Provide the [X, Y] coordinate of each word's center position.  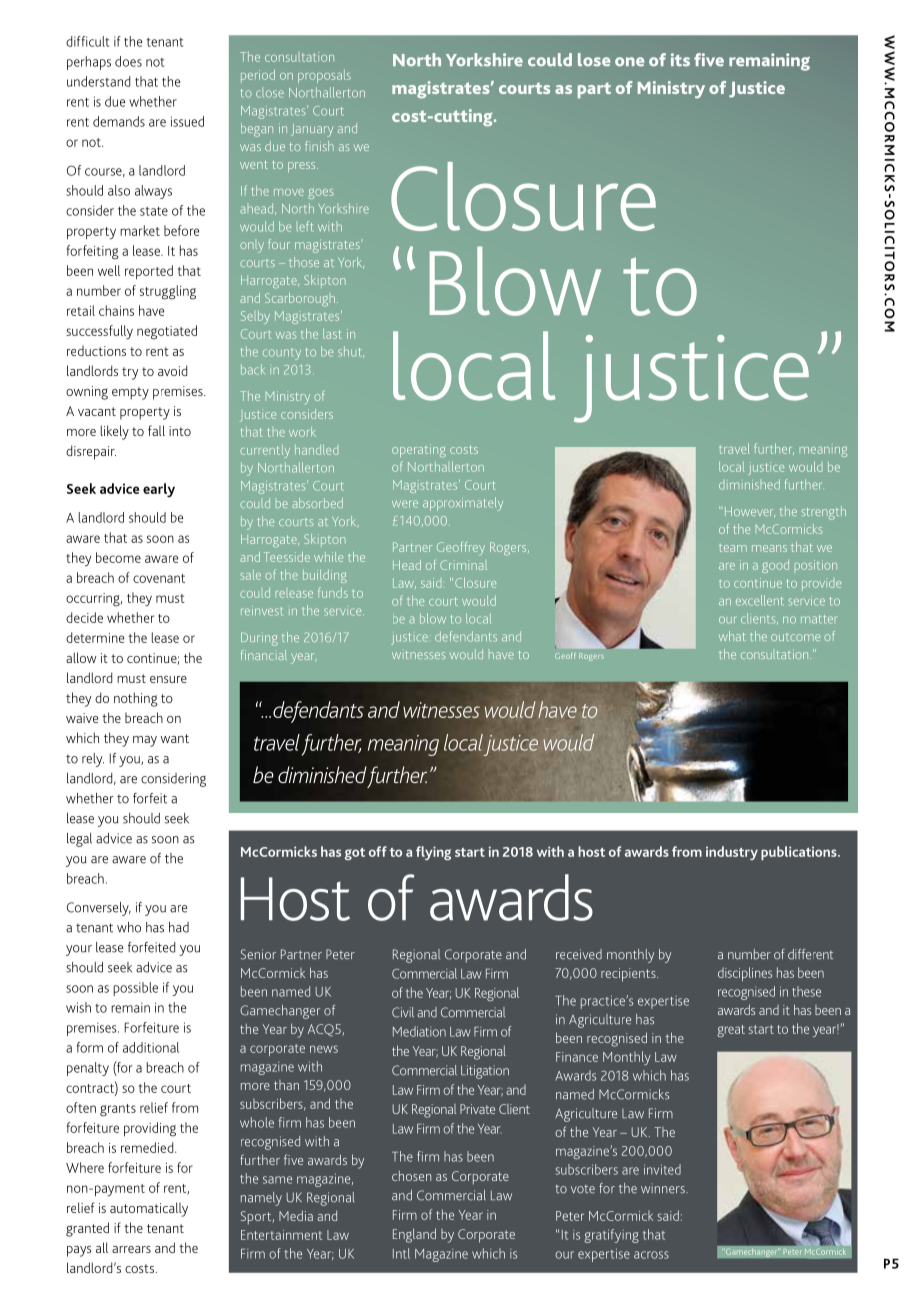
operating [419, 450]
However [748, 512]
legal [79, 840]
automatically [149, 1209]
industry [732, 853]
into [180, 431]
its [680, 60]
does [128, 61]
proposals [324, 76]
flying [433, 853]
